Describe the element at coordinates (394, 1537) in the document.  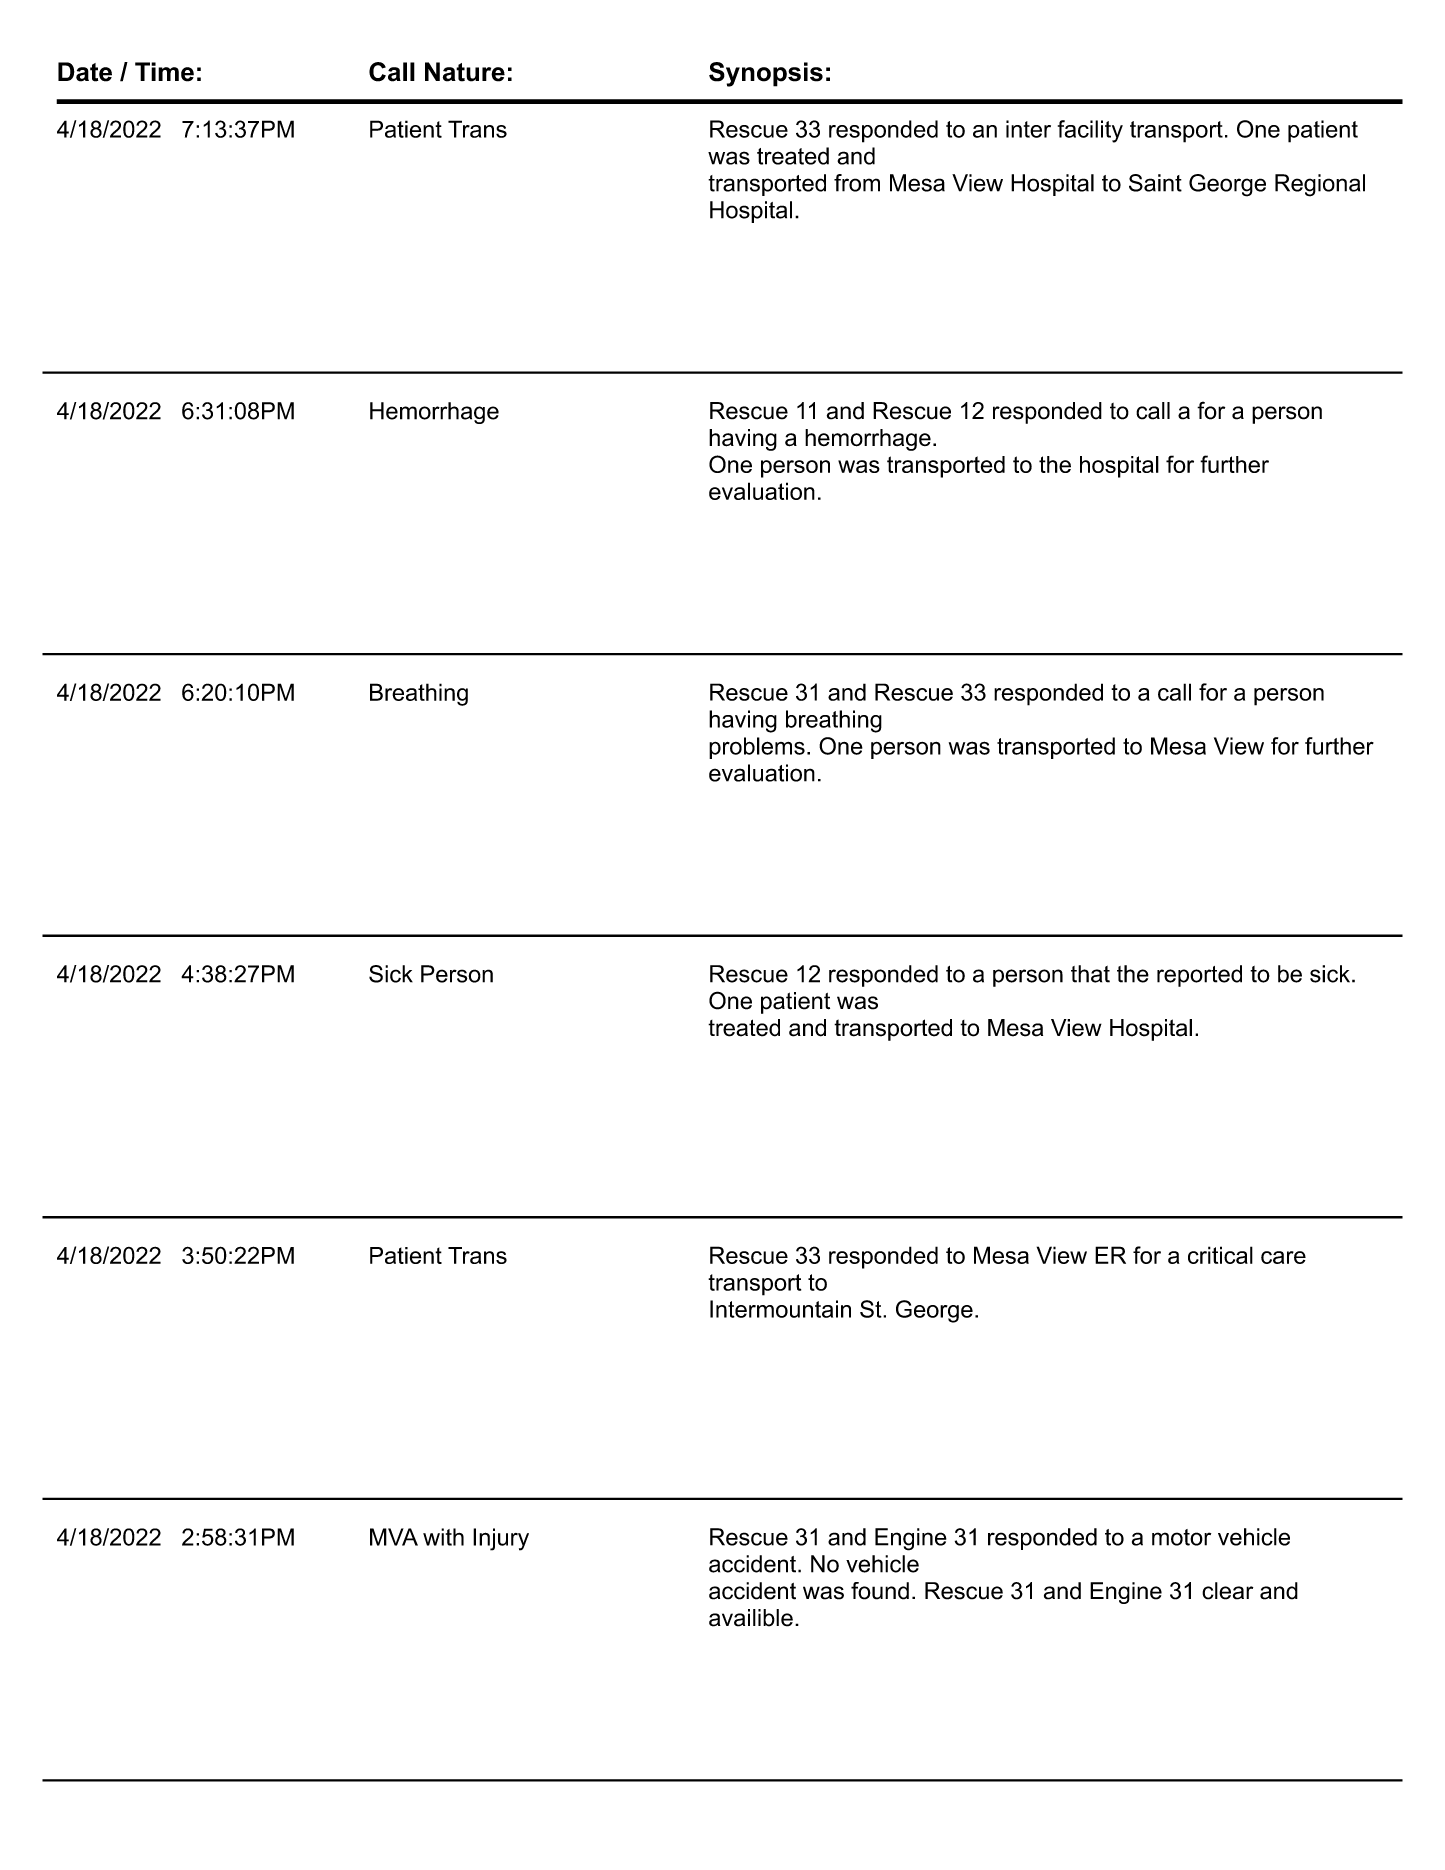
I see `MVA` at that location.
